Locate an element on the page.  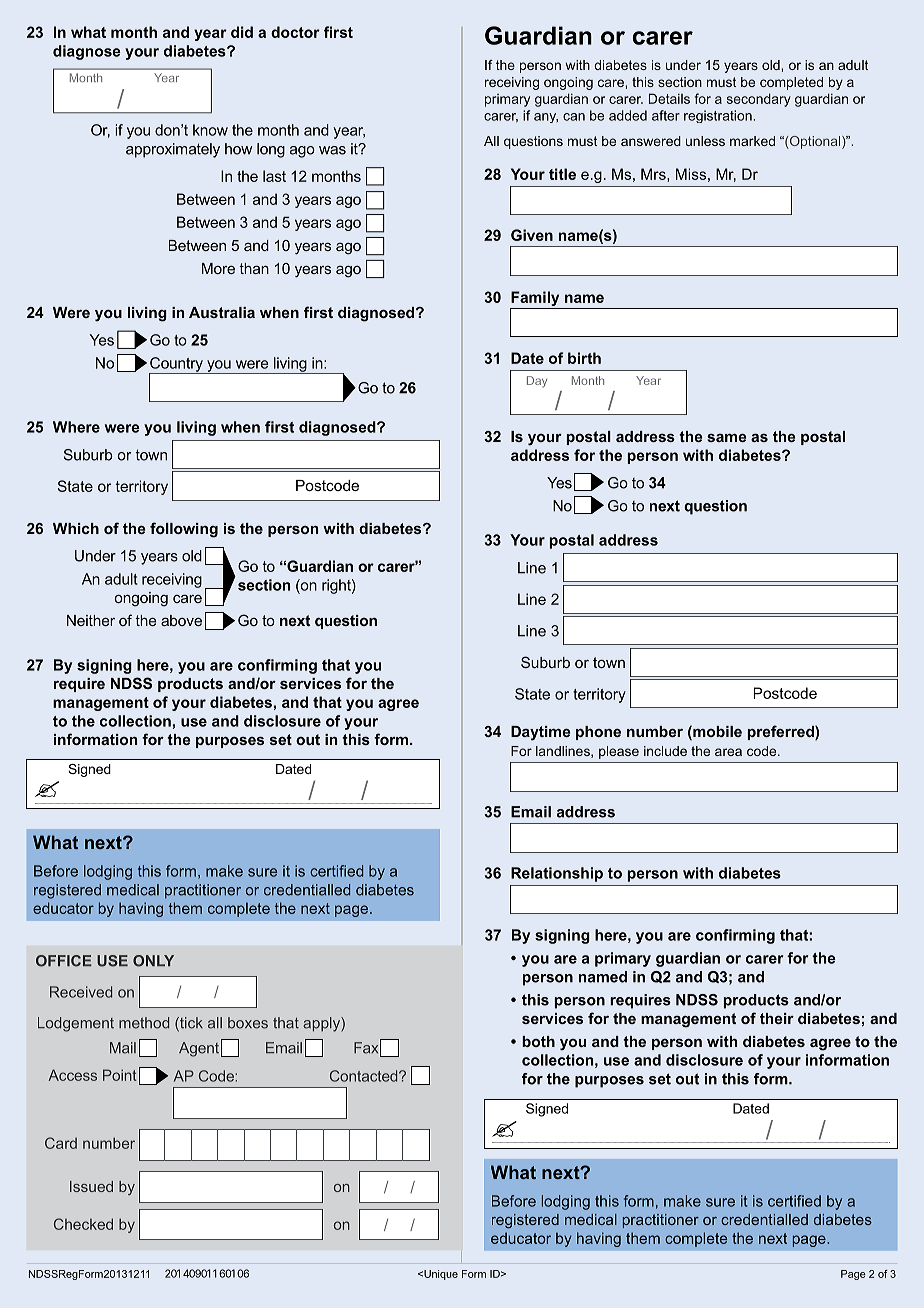
include is located at coordinates (665, 751).
